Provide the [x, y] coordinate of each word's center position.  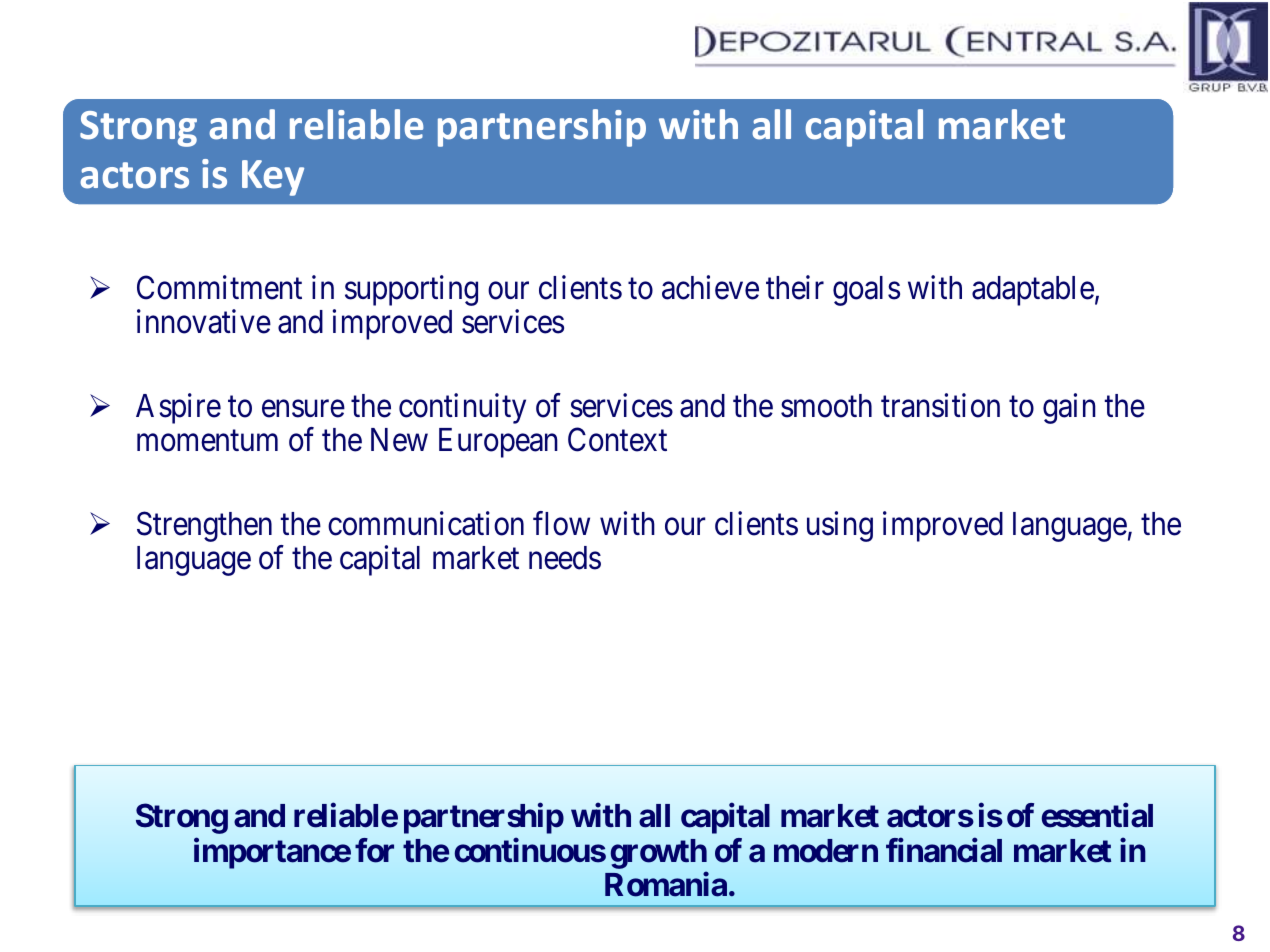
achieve [710, 287]
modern [826, 851]
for [374, 850]
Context [617, 440]
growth [659, 854]
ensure [303, 409]
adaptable [1033, 291]
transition [940, 405]
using [840, 526]
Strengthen [204, 526]
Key [273, 178]
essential [1097, 815]
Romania [666, 884]
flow [561, 523]
